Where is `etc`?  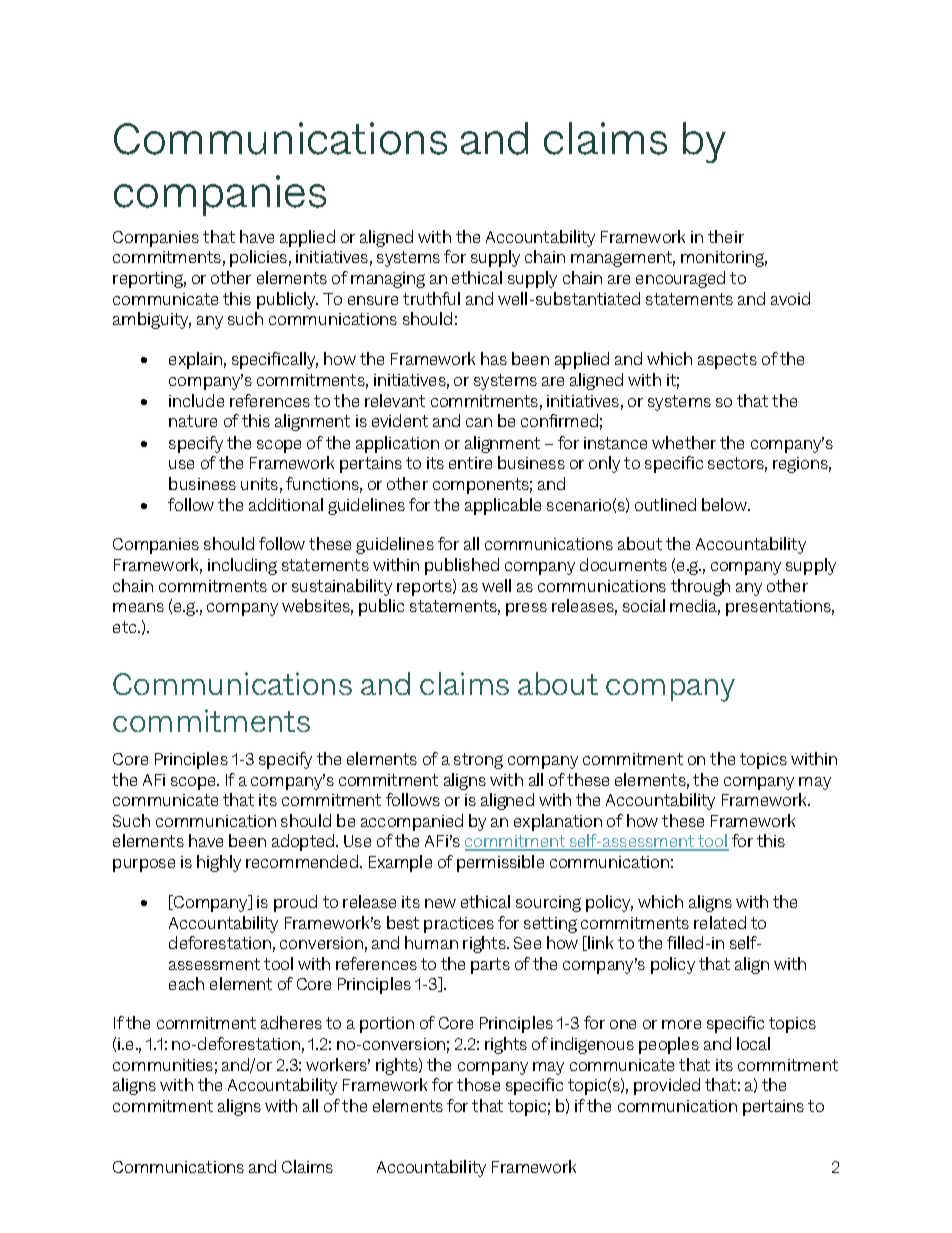
etc is located at coordinates (126, 627).
